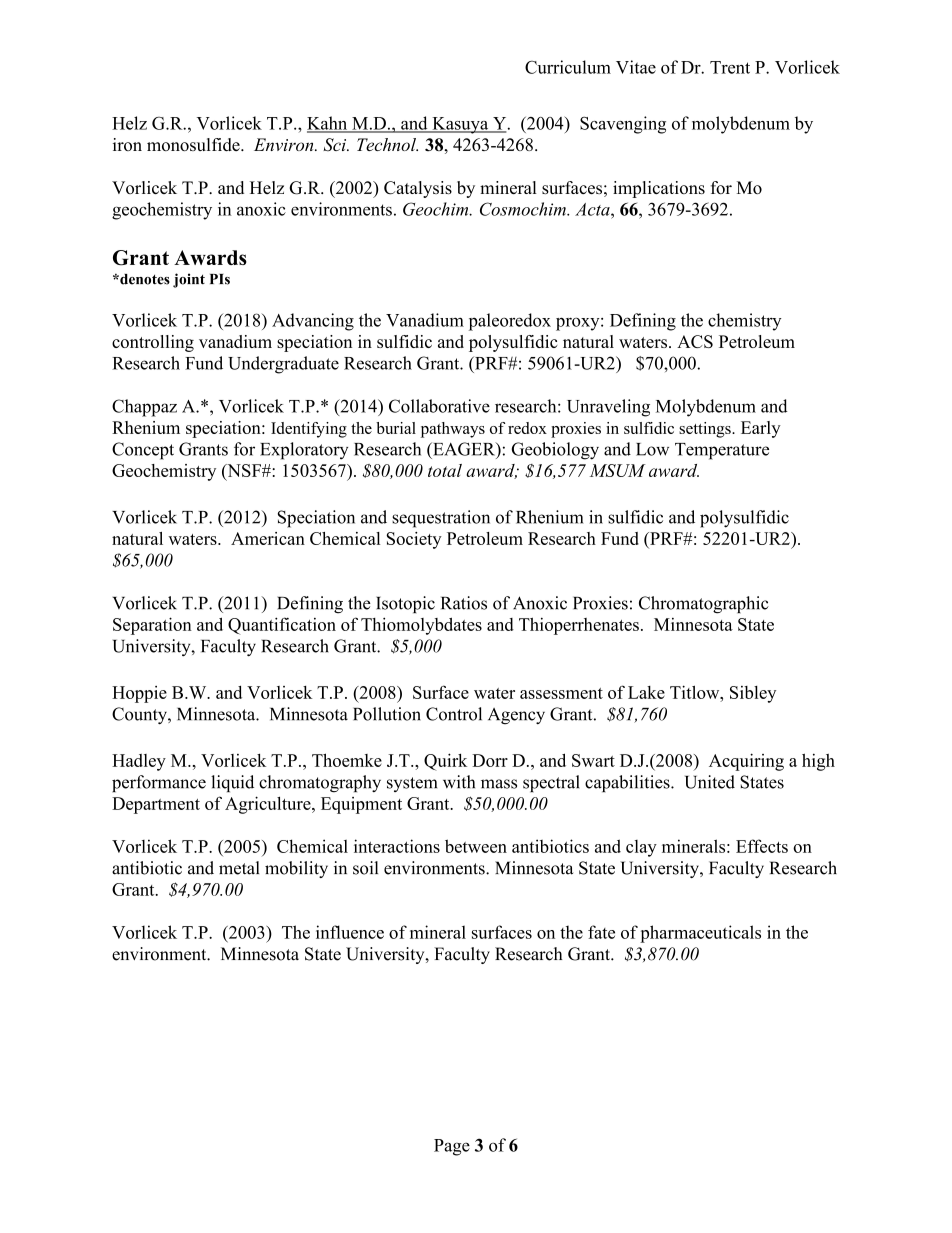 This screenshot has height=1233, width=952. Describe the element at coordinates (464, 603) in the screenshot. I see `Ratios` at that location.
